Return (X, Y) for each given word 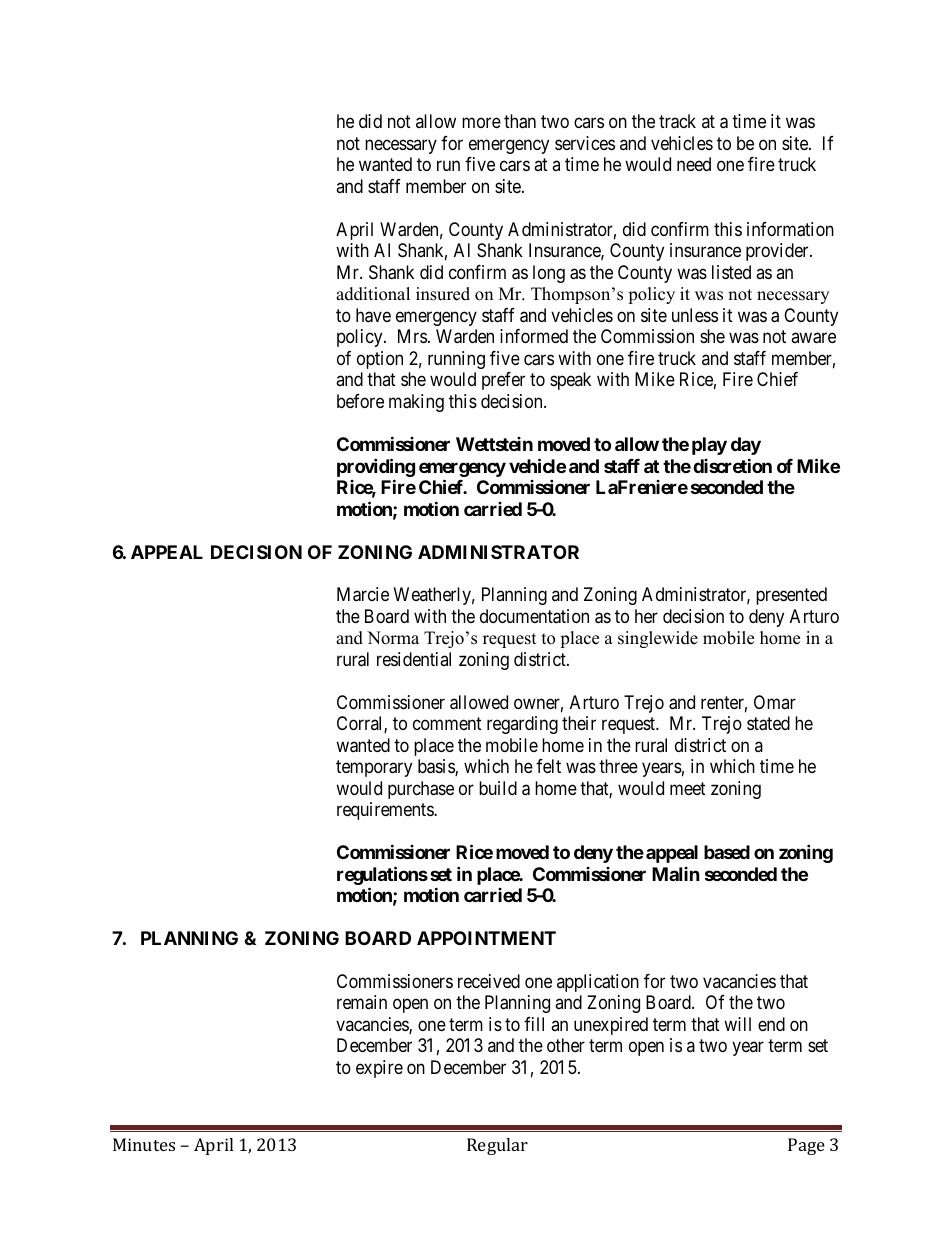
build (498, 788)
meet (688, 788)
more (481, 123)
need (694, 164)
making (416, 403)
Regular (497, 1146)
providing (376, 467)
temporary (374, 768)
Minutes (144, 1144)
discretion (732, 465)
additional (373, 294)
